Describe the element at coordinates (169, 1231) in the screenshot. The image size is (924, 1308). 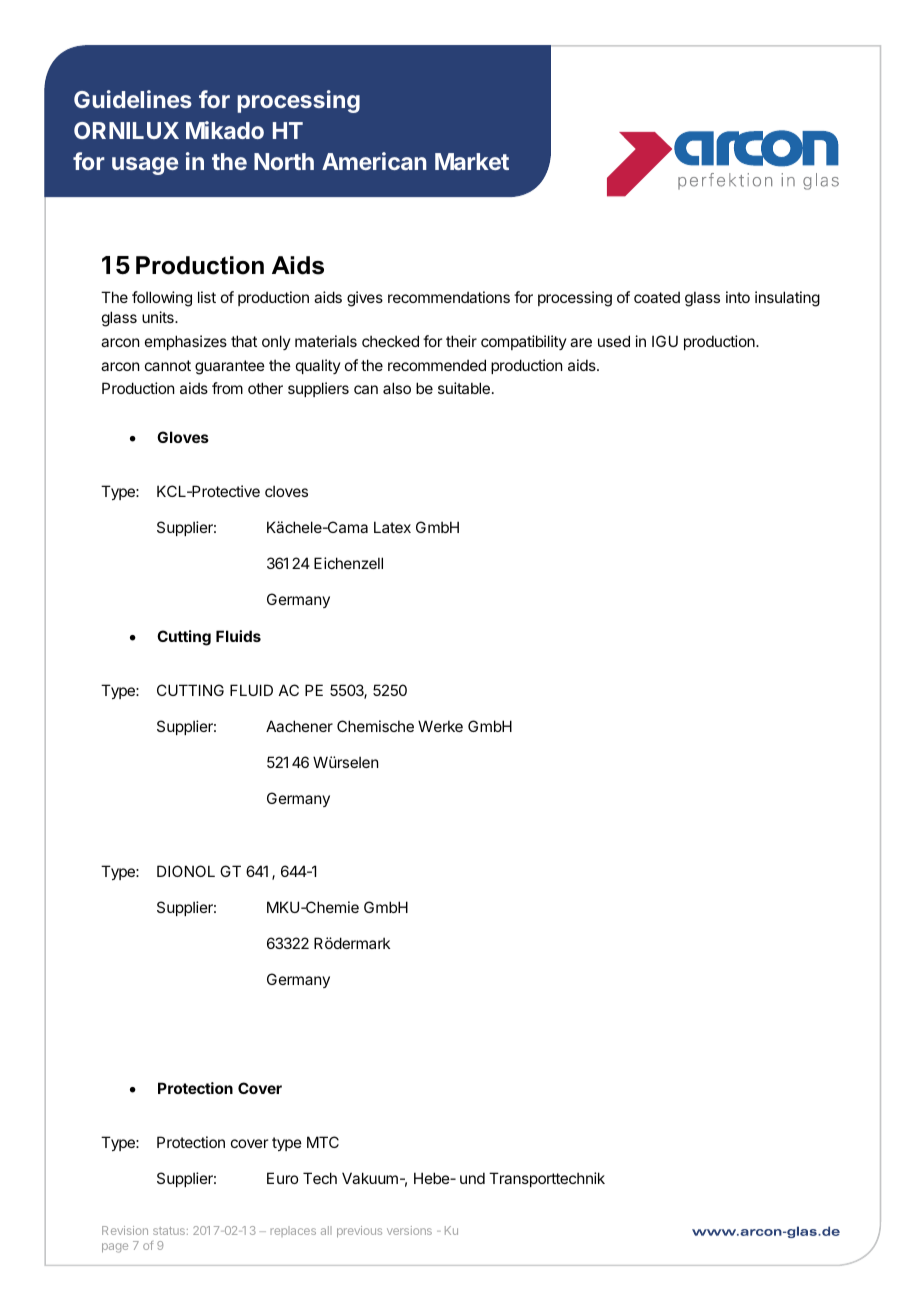
I see `status` at that location.
